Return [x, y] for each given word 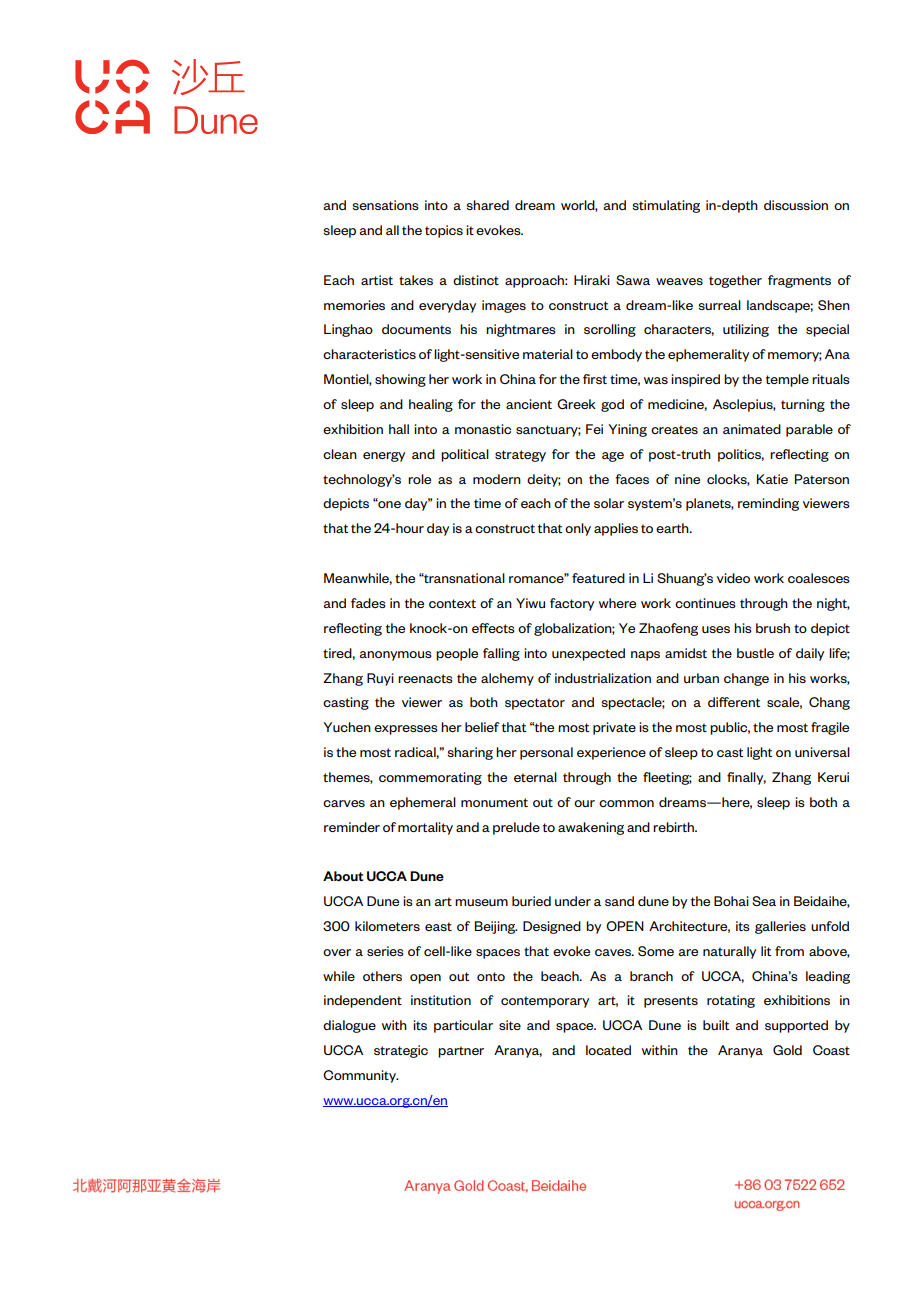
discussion [796, 205]
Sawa [633, 280]
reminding [768, 504]
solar [609, 503]
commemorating [430, 778]
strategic [401, 1051]
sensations [385, 205]
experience [611, 753]
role [419, 479]
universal [822, 752]
